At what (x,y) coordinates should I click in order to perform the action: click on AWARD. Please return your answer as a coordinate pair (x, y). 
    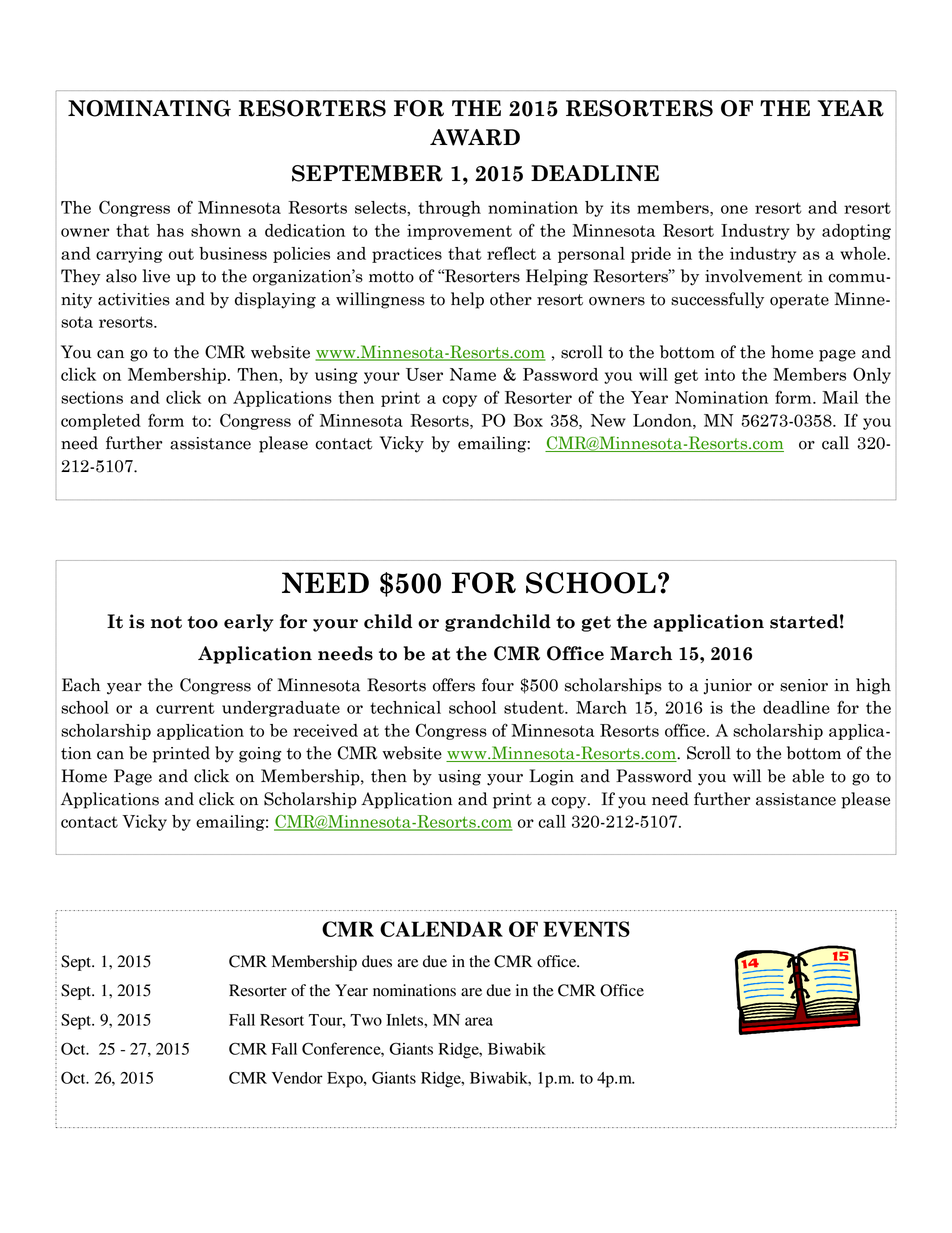
    Looking at the image, I should click on (475, 137).
